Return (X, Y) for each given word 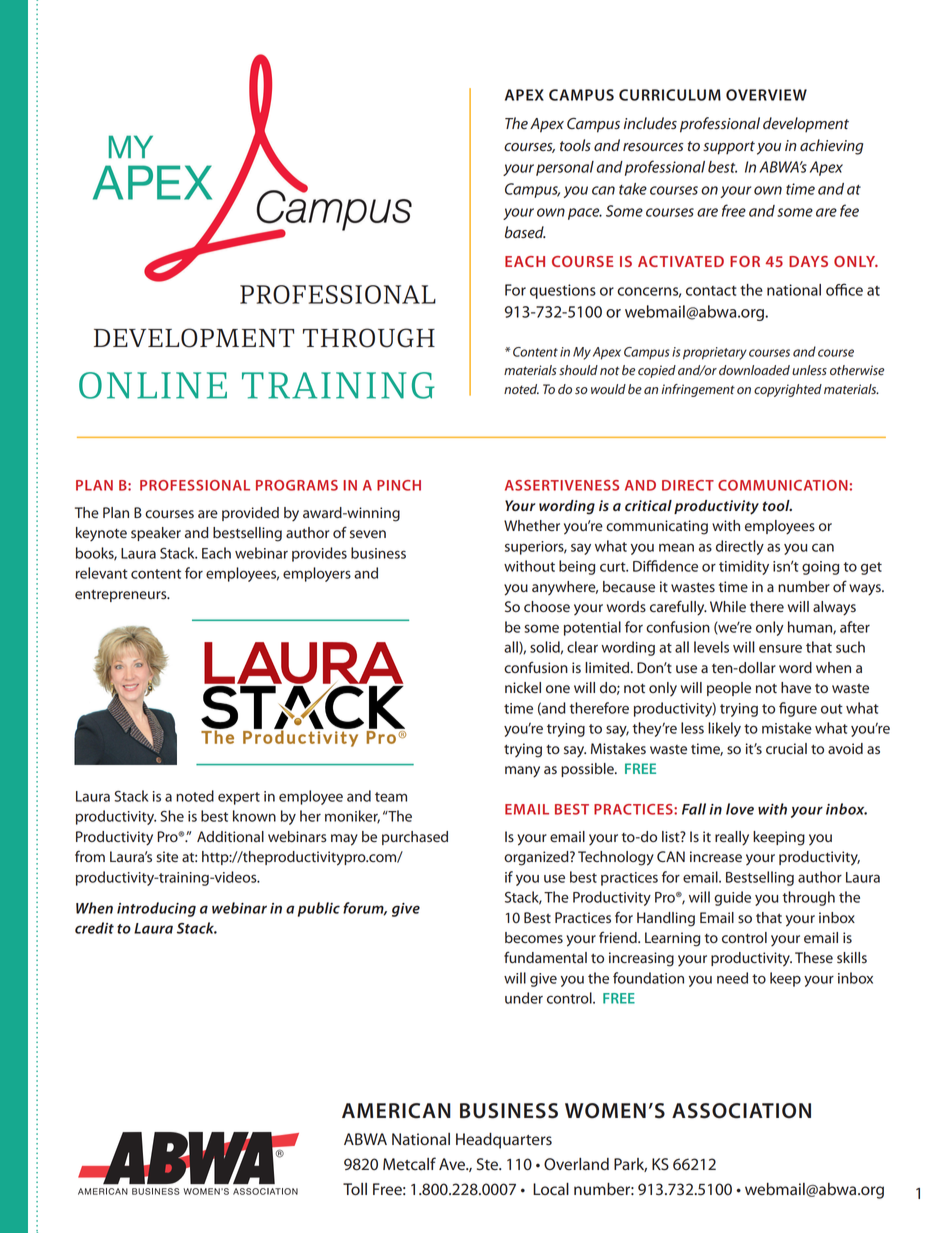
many (522, 772)
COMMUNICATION (783, 485)
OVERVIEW (766, 95)
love (740, 809)
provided (250, 514)
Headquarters (504, 1141)
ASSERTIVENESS (562, 485)
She (172, 816)
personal (565, 168)
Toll (355, 1189)
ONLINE (153, 385)
